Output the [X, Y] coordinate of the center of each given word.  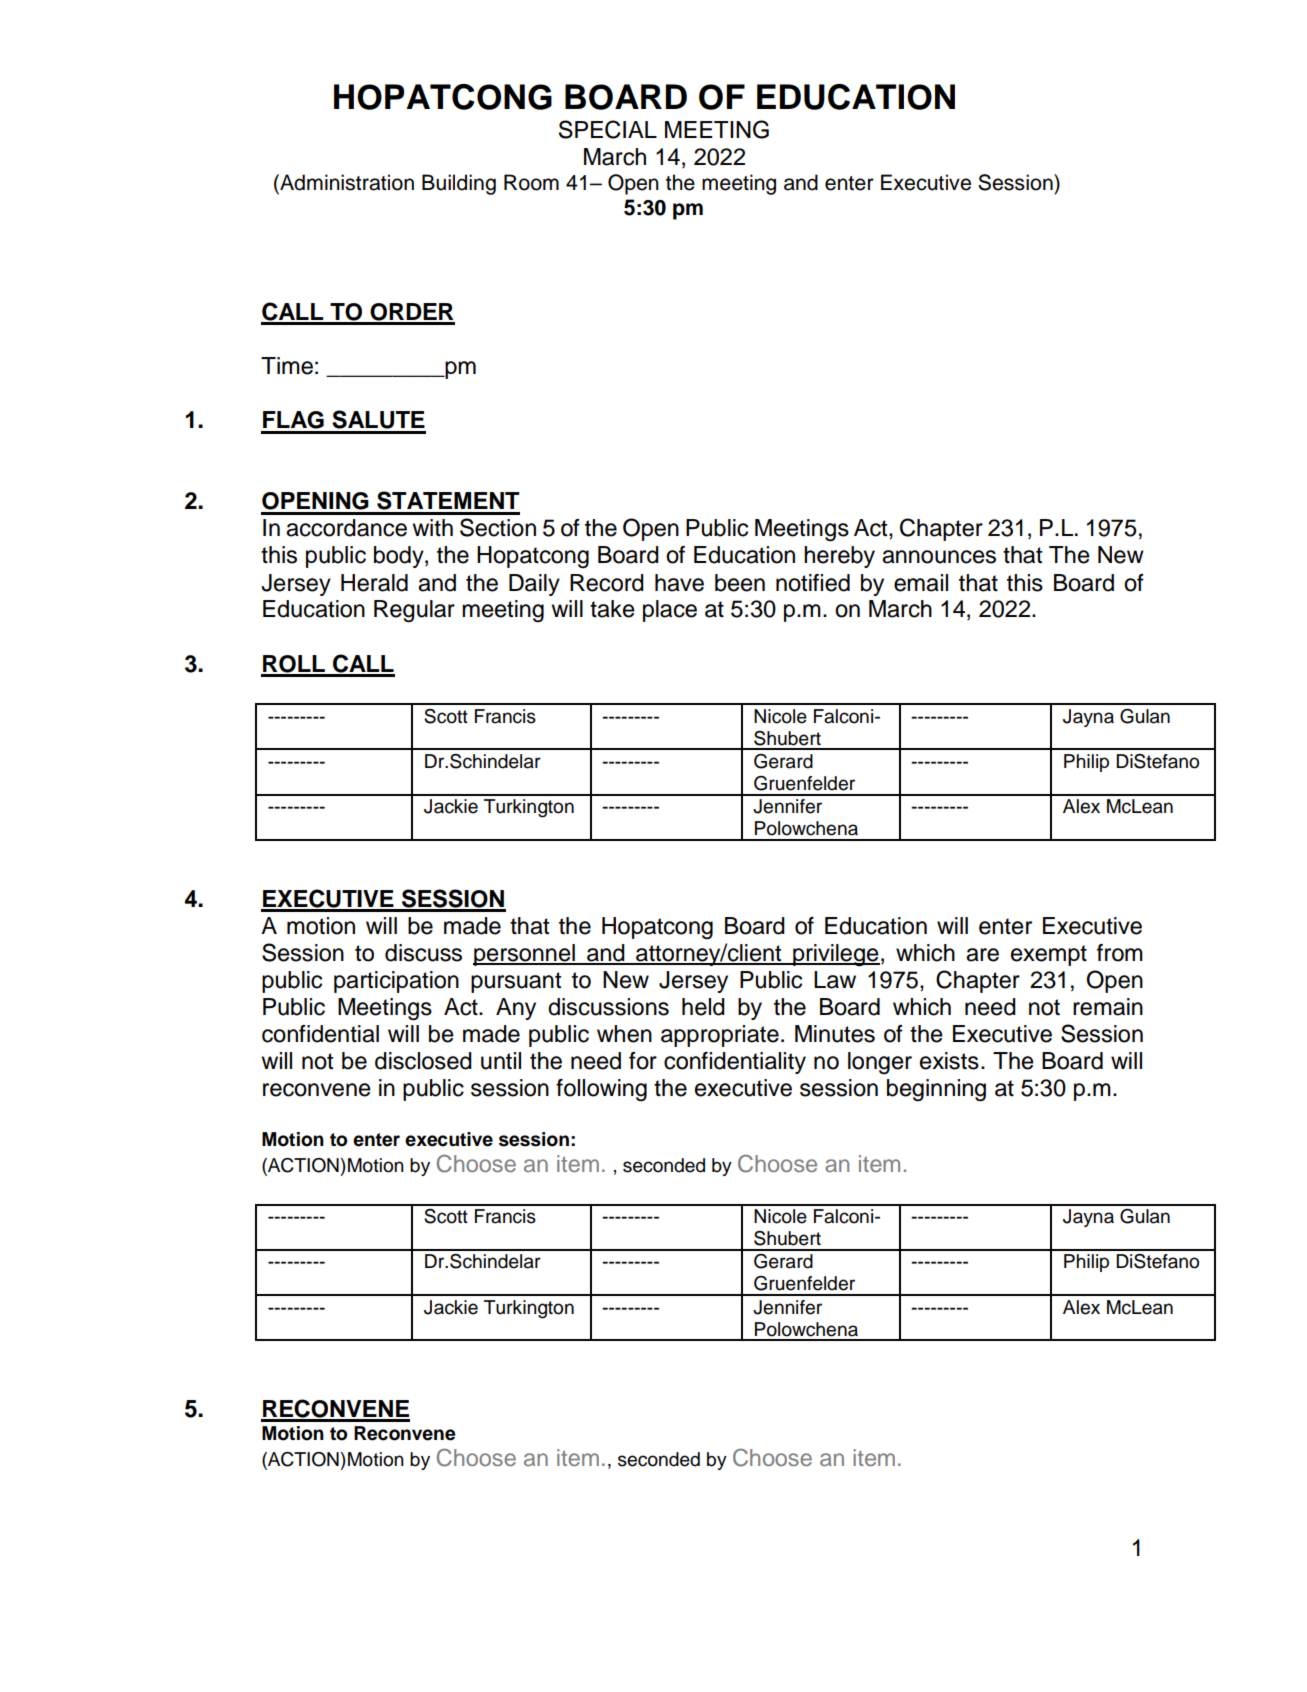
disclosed [423, 1061]
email [921, 583]
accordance [346, 528]
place [670, 611]
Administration [346, 182]
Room [531, 182]
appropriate [720, 1036]
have [679, 583]
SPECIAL [608, 129]
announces [939, 557]
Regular [414, 611]
